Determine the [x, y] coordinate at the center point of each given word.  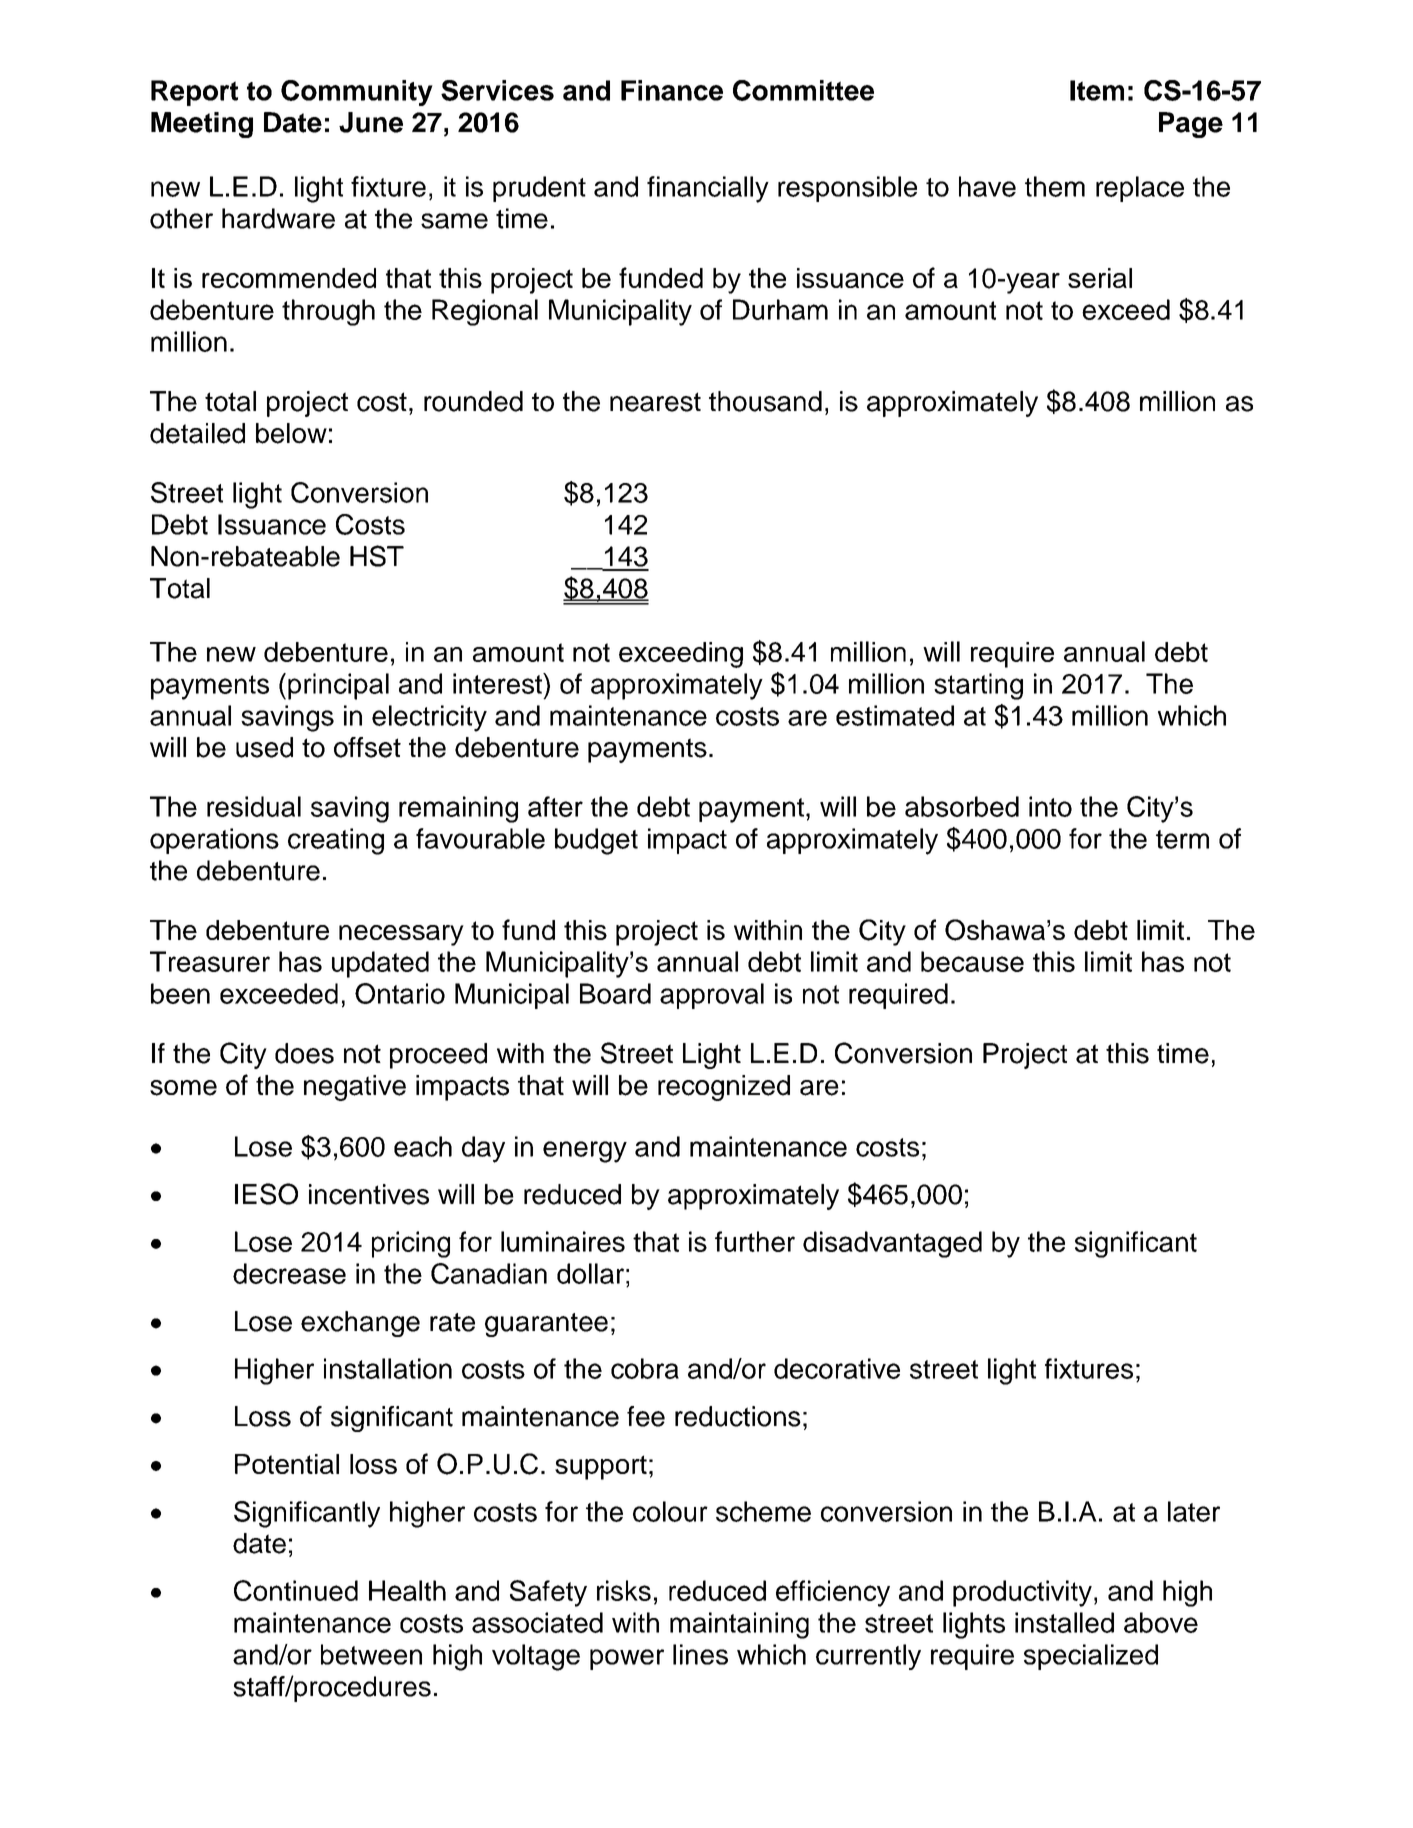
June [371, 122]
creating [336, 841]
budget [596, 841]
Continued [296, 1590]
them [1055, 186]
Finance [672, 90]
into [1050, 806]
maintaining [739, 1625]
